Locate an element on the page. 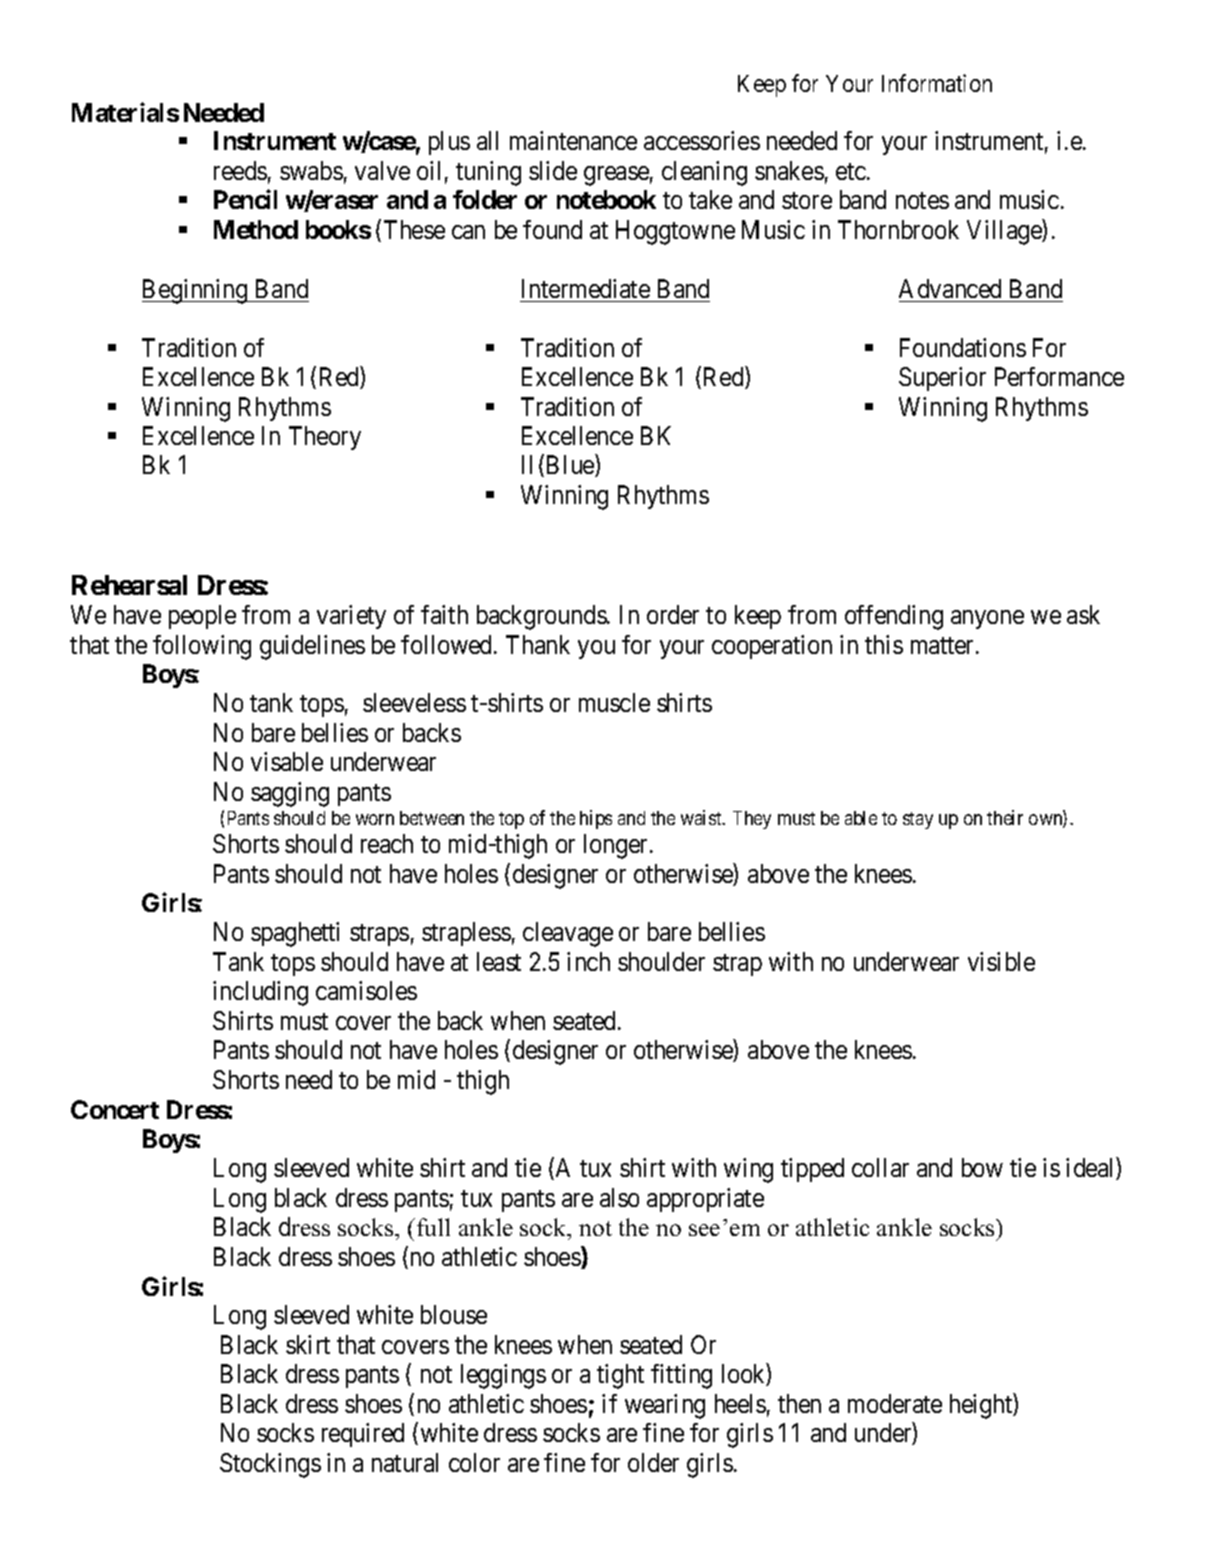 This image has width=1206, height=1561. reeds is located at coordinates (240, 170).
